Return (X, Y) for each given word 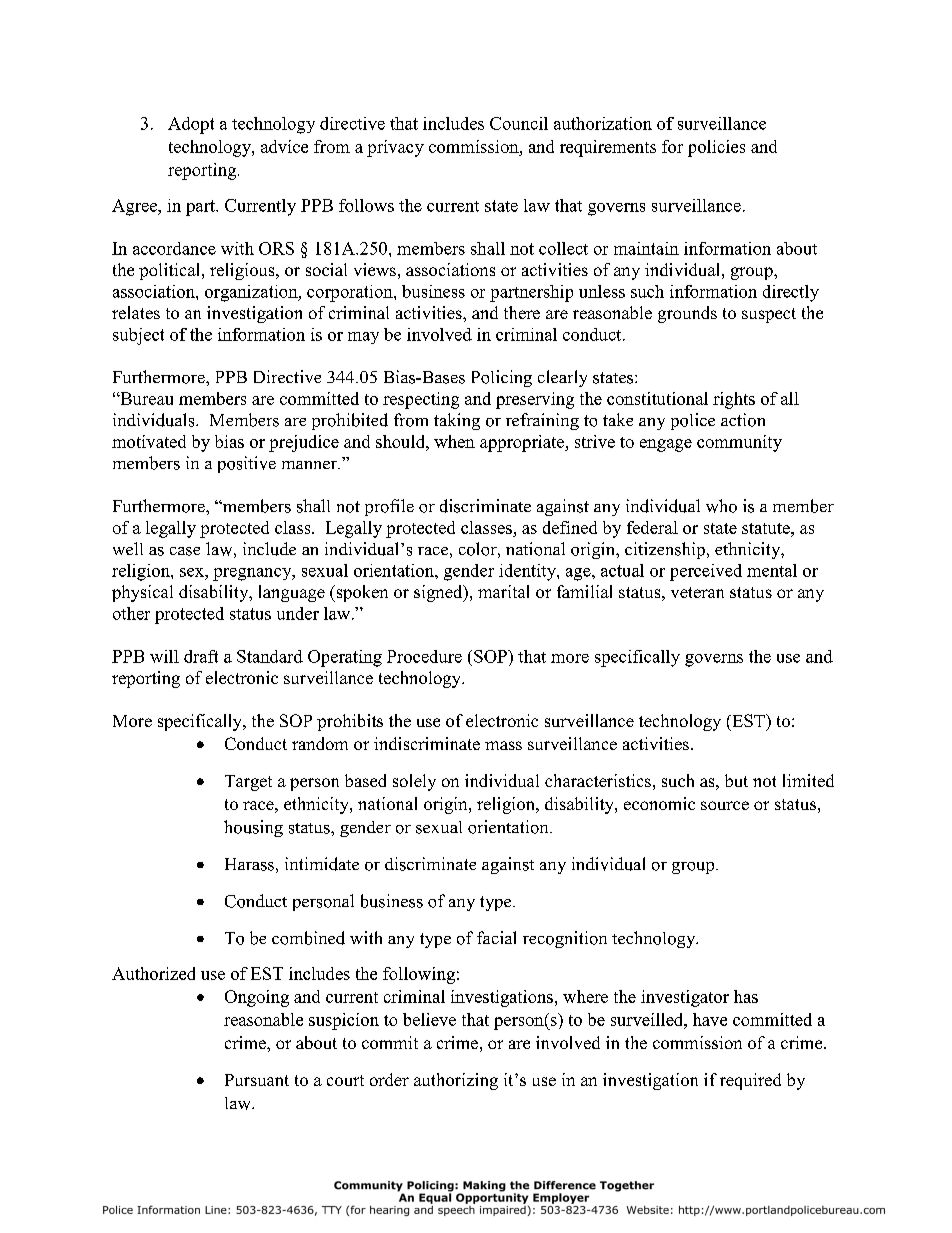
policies (716, 148)
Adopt (191, 125)
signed (439, 593)
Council (519, 123)
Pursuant (257, 1080)
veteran (697, 592)
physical (142, 593)
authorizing (456, 1081)
